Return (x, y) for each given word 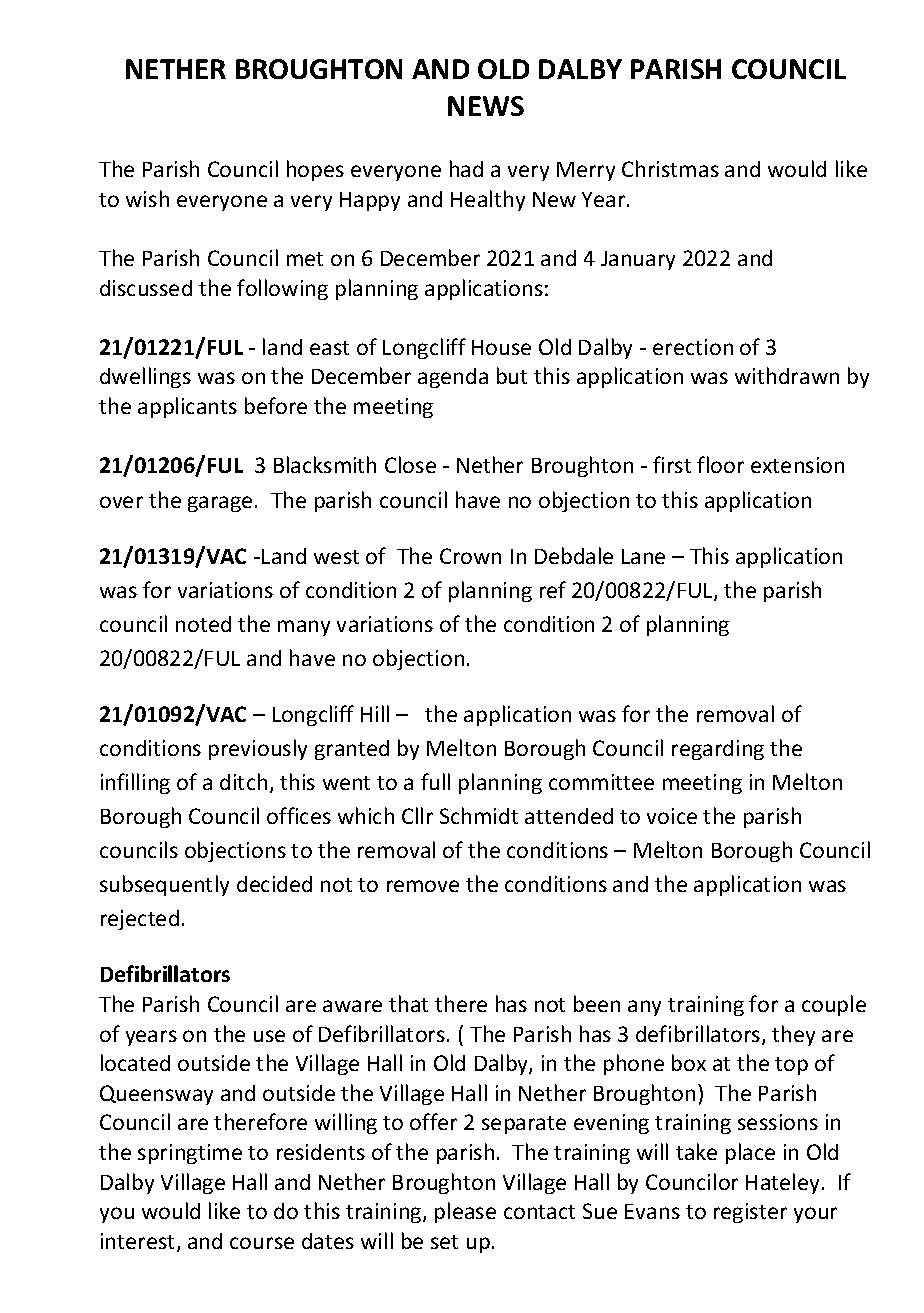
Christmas (670, 168)
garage (220, 504)
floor (720, 464)
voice (672, 816)
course (262, 1243)
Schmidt (479, 815)
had (466, 168)
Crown (470, 556)
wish (147, 198)
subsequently (164, 885)
